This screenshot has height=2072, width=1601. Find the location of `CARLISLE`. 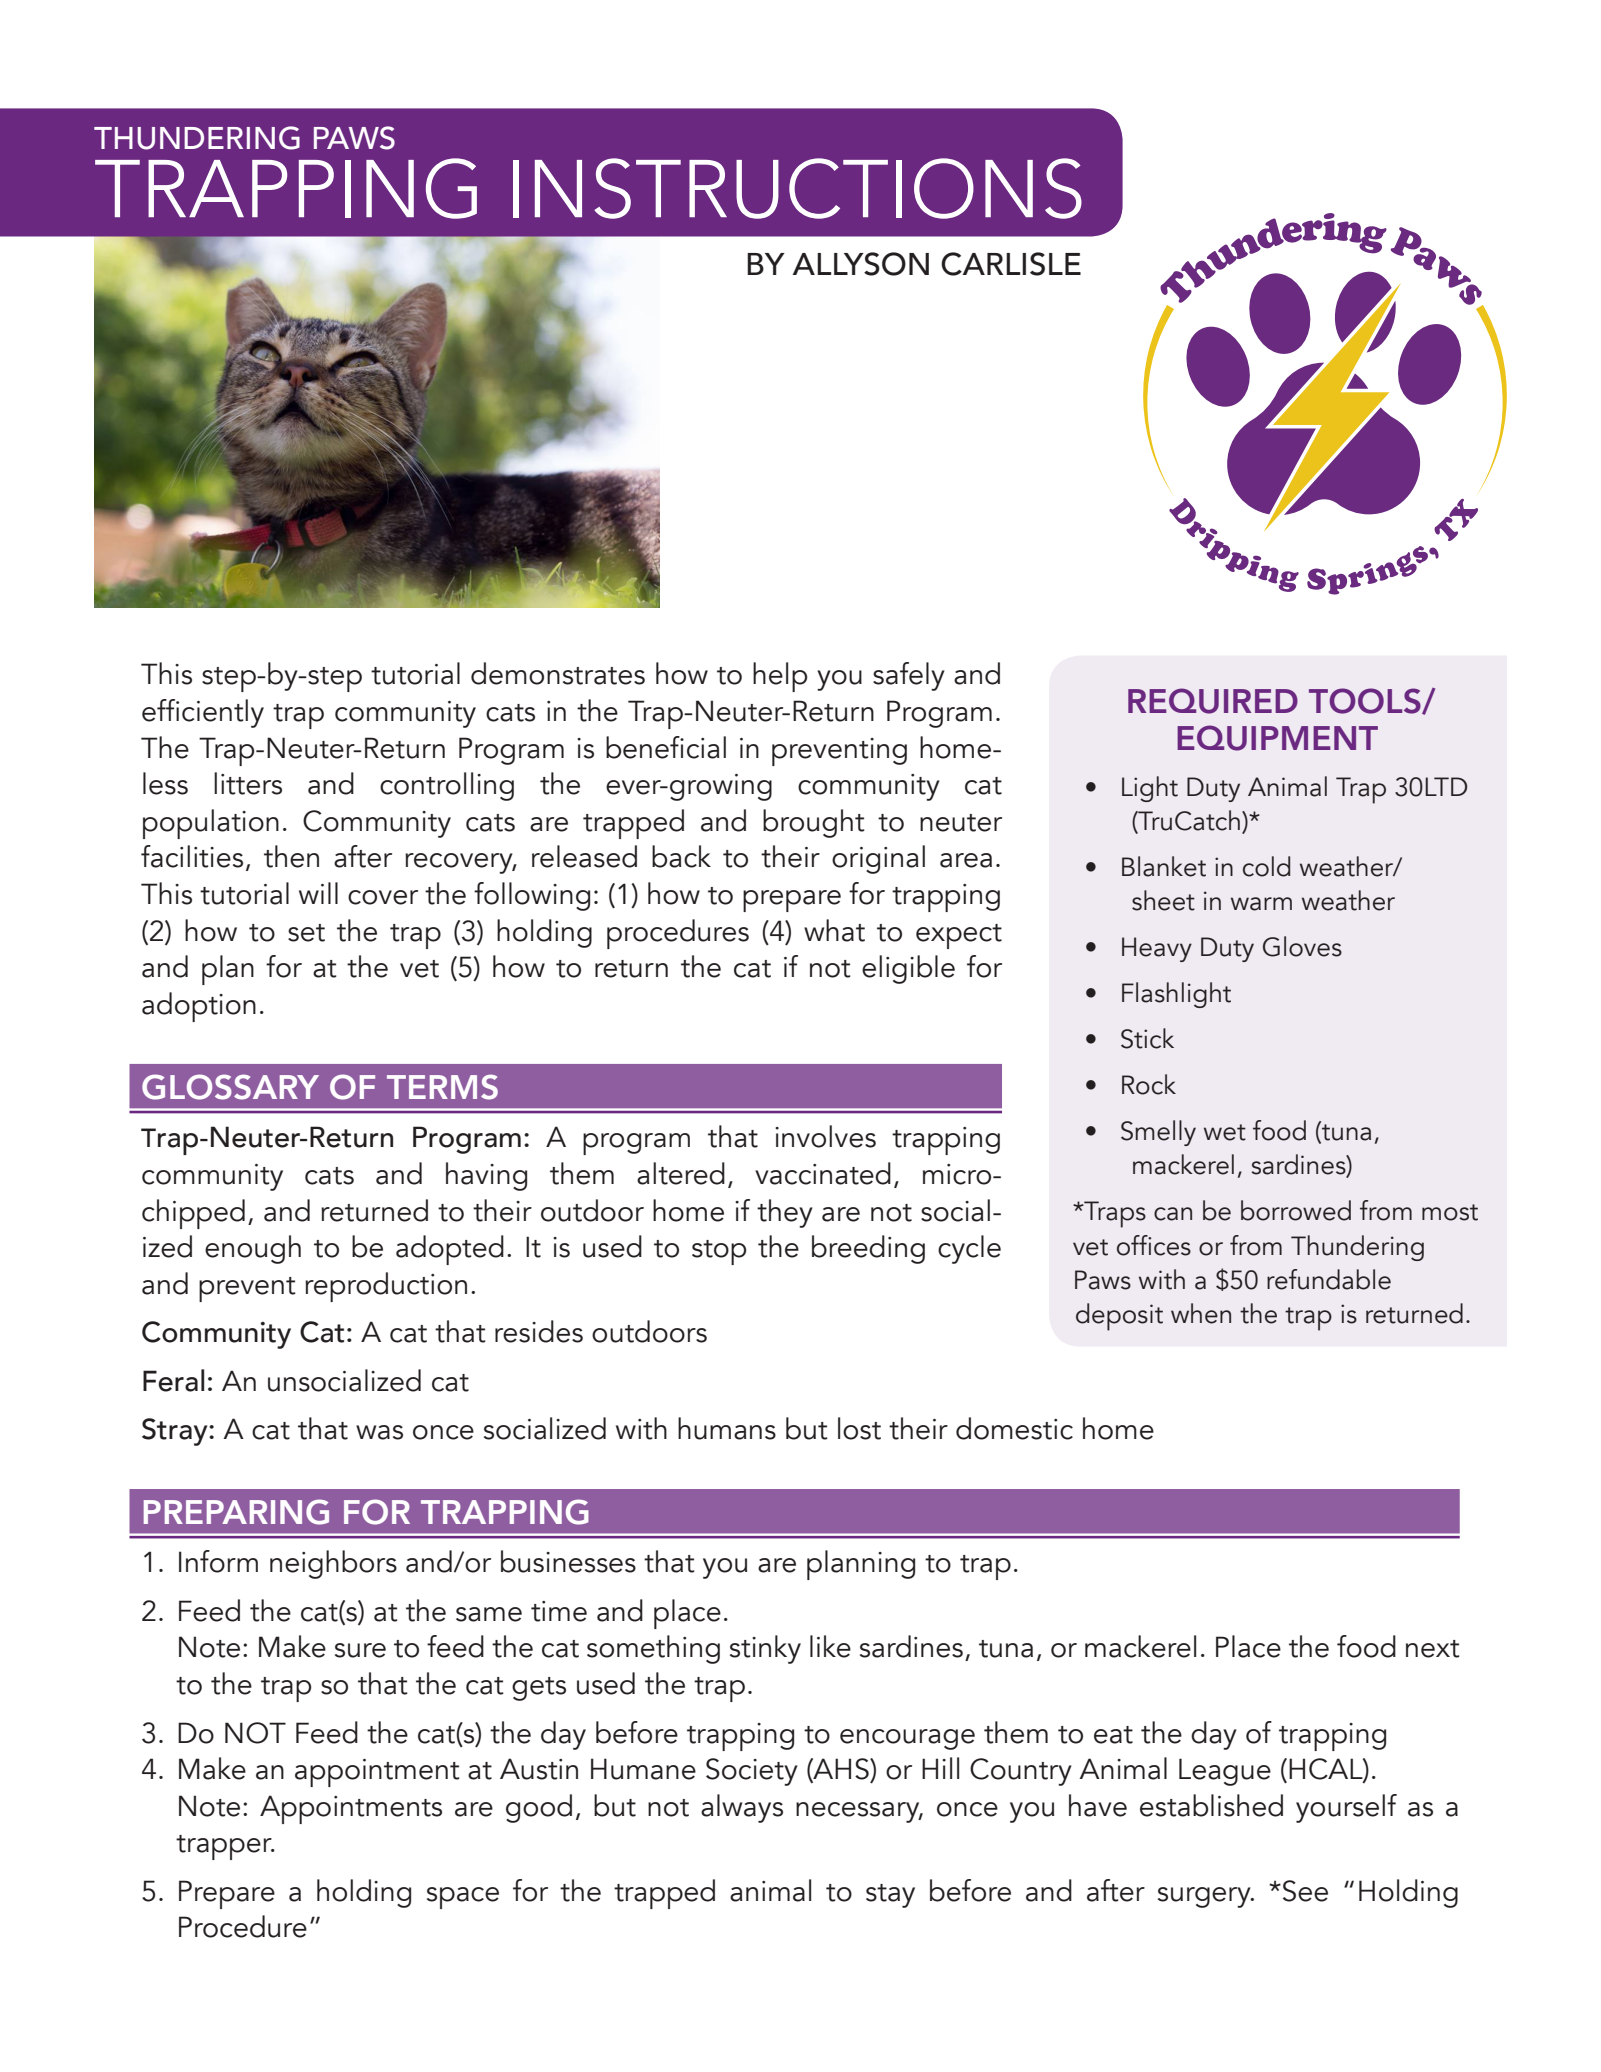

CARLISLE is located at coordinates (1011, 264).
